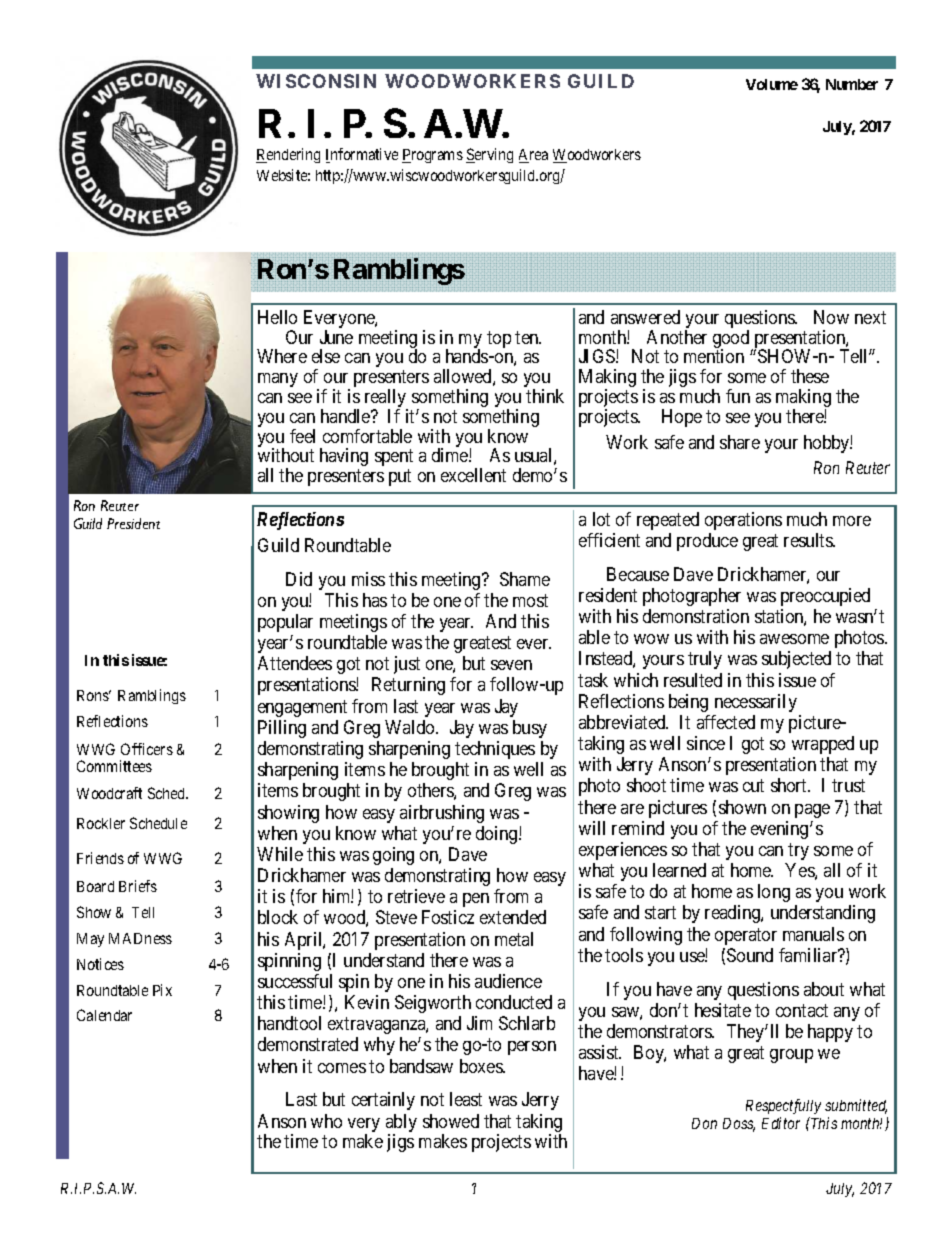 The image size is (952, 1233). What do you see at coordinates (772, 84) in the page?
I see `Volume` at bounding box center [772, 84].
